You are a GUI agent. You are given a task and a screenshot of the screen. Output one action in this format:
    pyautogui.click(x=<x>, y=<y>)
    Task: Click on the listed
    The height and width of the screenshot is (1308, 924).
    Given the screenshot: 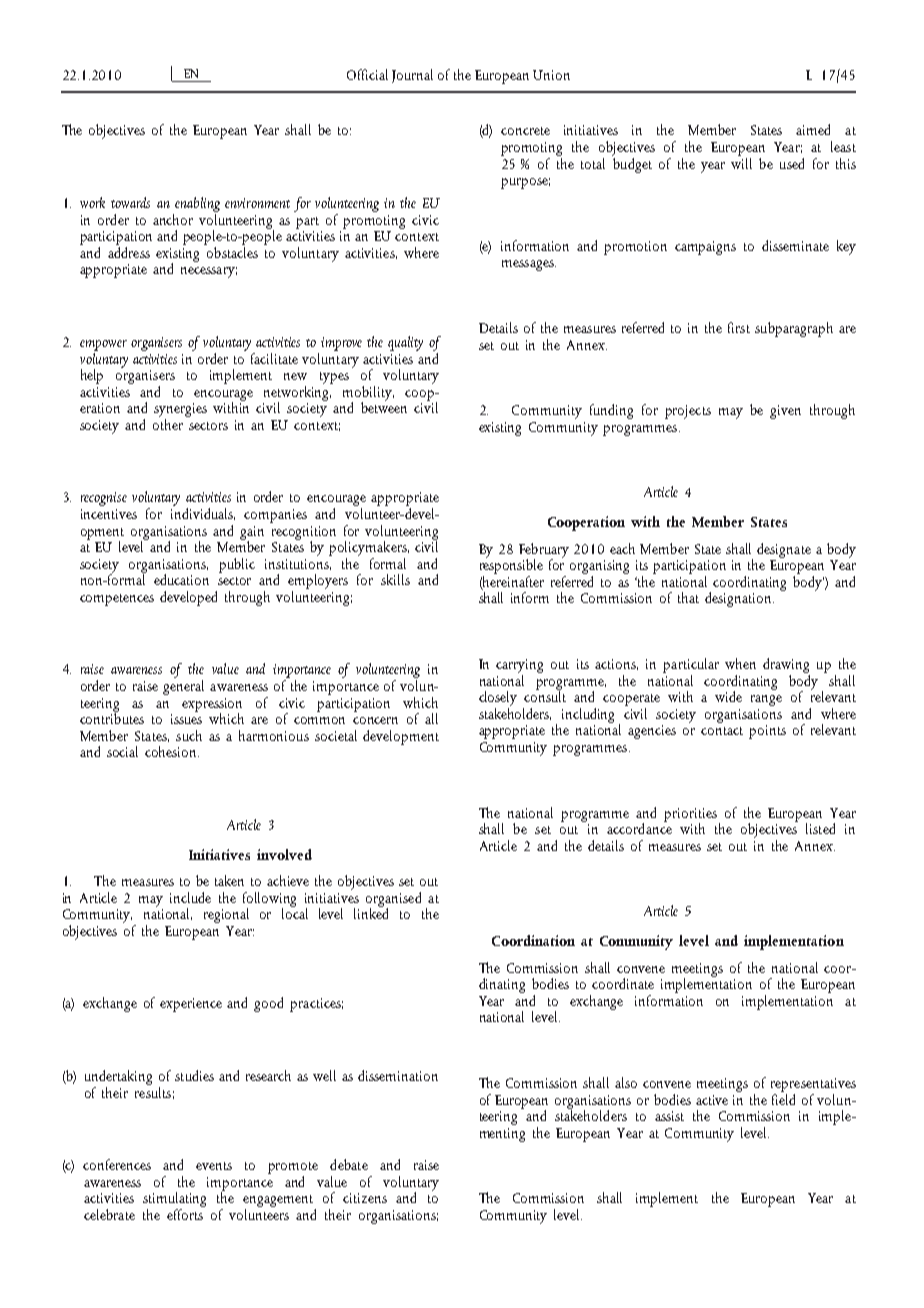 What is the action you would take?
    pyautogui.click(x=820, y=828)
